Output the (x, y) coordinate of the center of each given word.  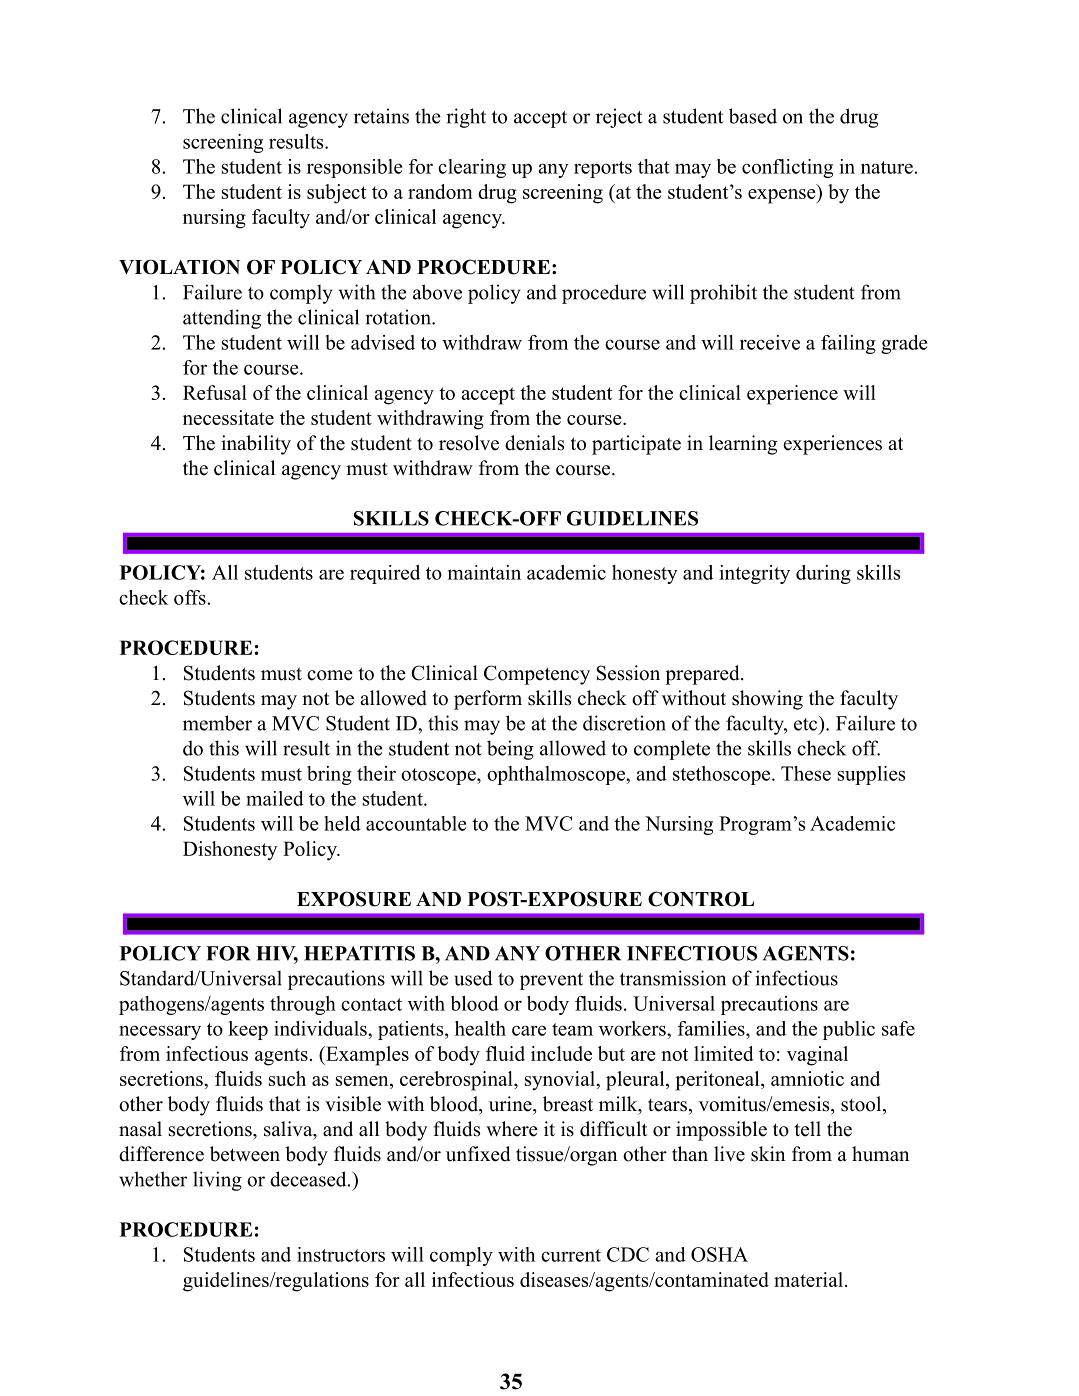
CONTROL (701, 899)
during (823, 574)
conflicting (787, 168)
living (217, 1181)
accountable (416, 823)
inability (256, 445)
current (571, 1255)
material (808, 1279)
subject (336, 194)
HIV (277, 954)
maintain (484, 572)
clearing (472, 168)
